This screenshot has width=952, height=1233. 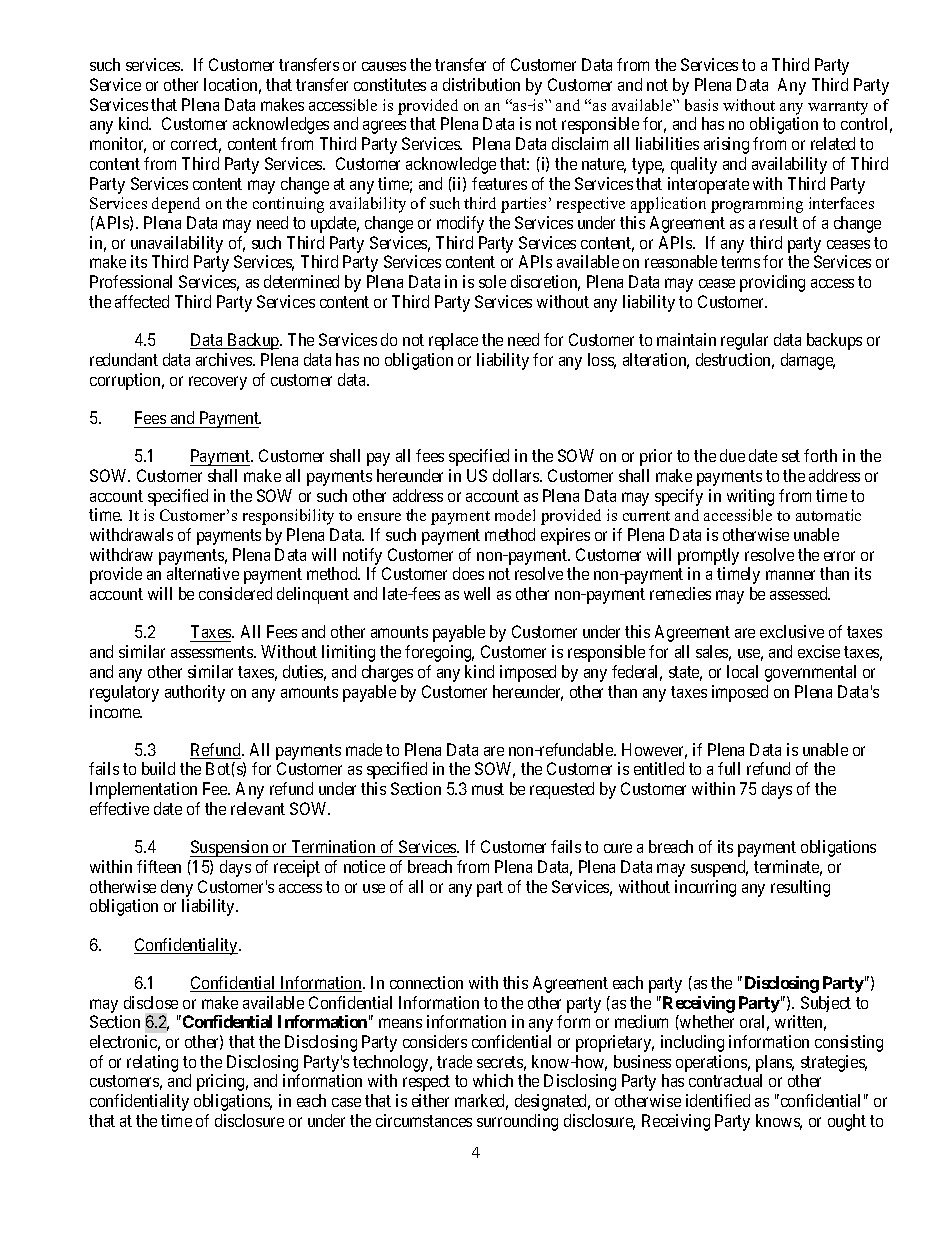 What do you see at coordinates (453, 341) in the screenshot?
I see `replace` at bounding box center [453, 341].
